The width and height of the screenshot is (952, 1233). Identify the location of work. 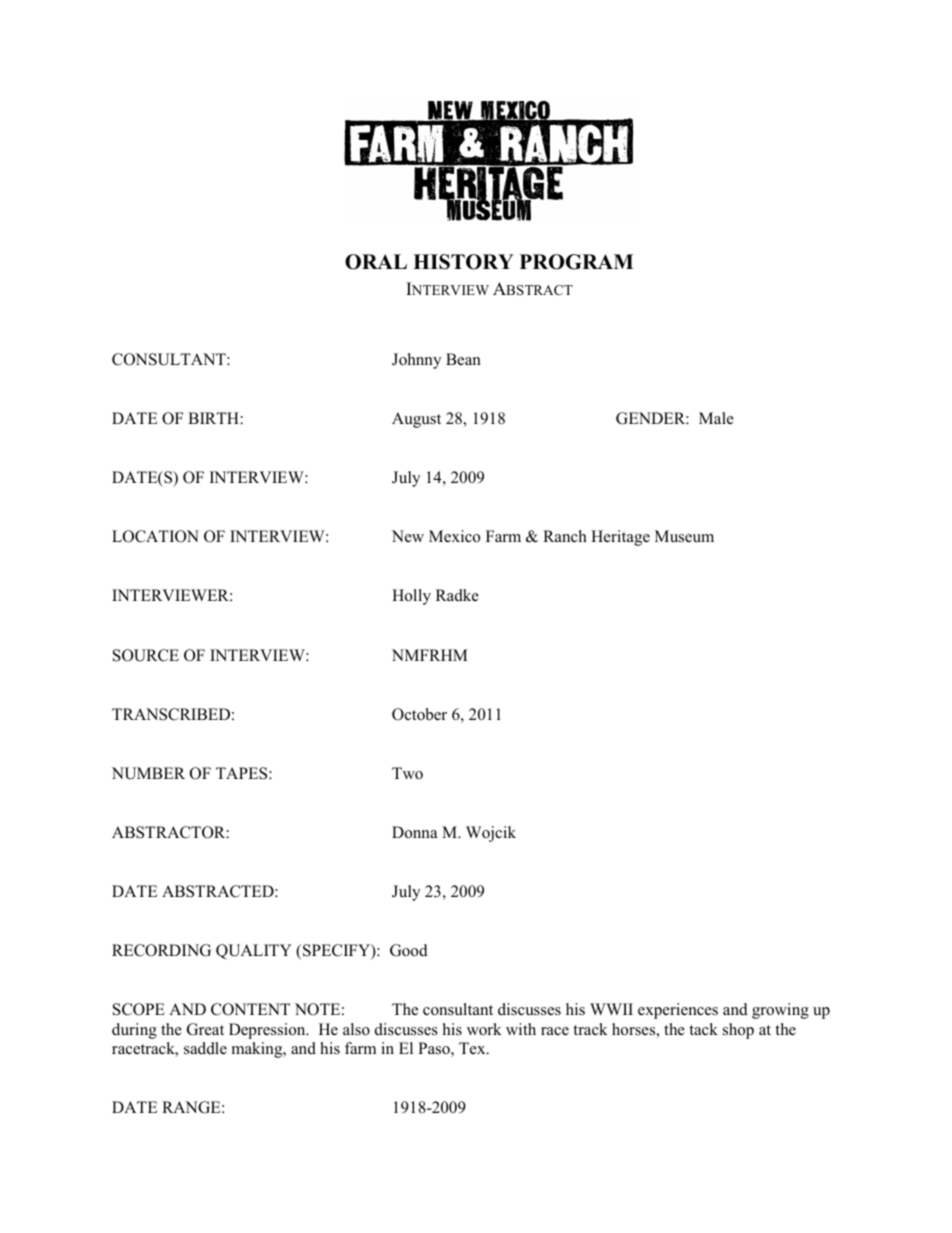
(484, 1029).
